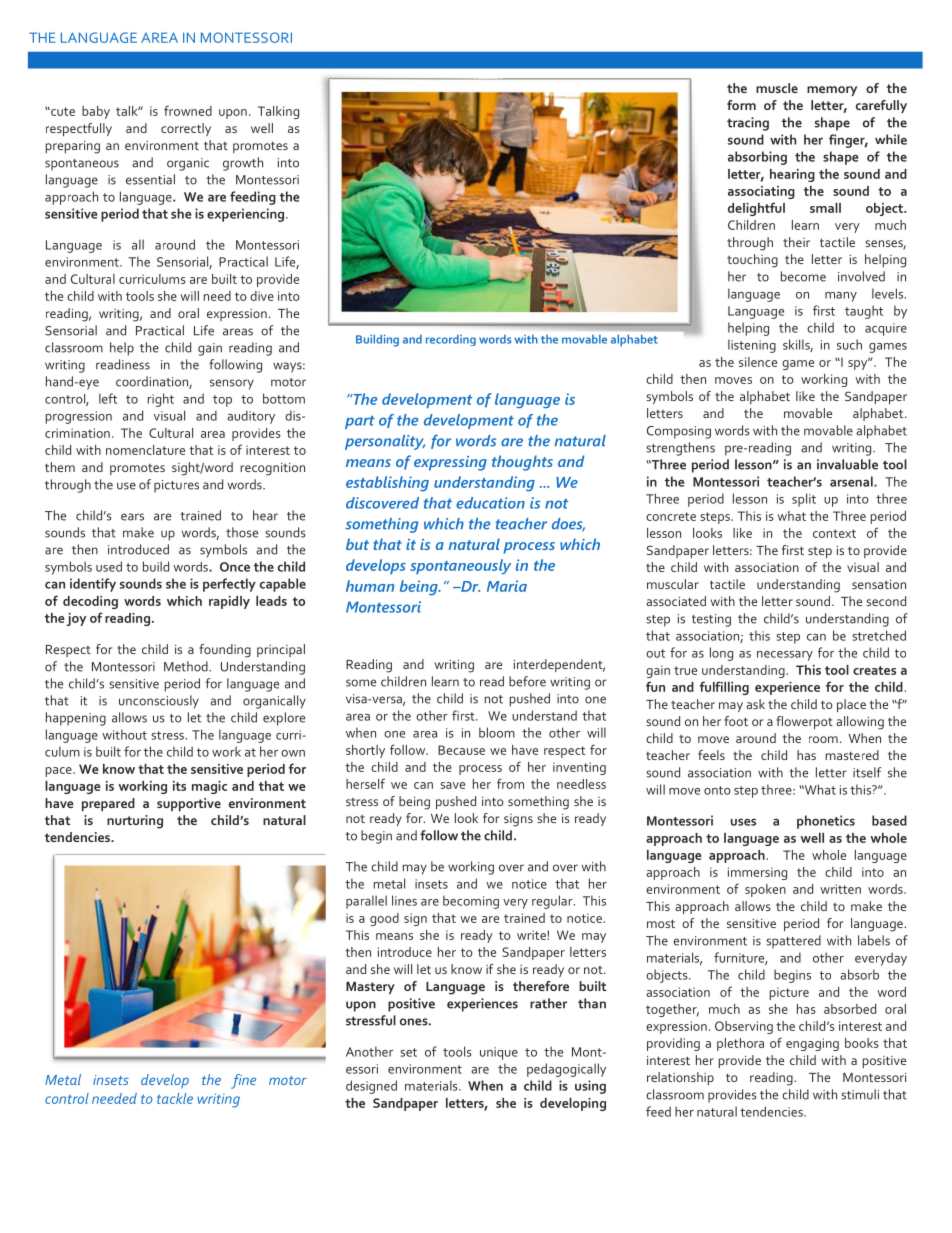 The image size is (952, 1233). Describe the element at coordinates (188, 110) in the image. I see `frowned` at that location.
